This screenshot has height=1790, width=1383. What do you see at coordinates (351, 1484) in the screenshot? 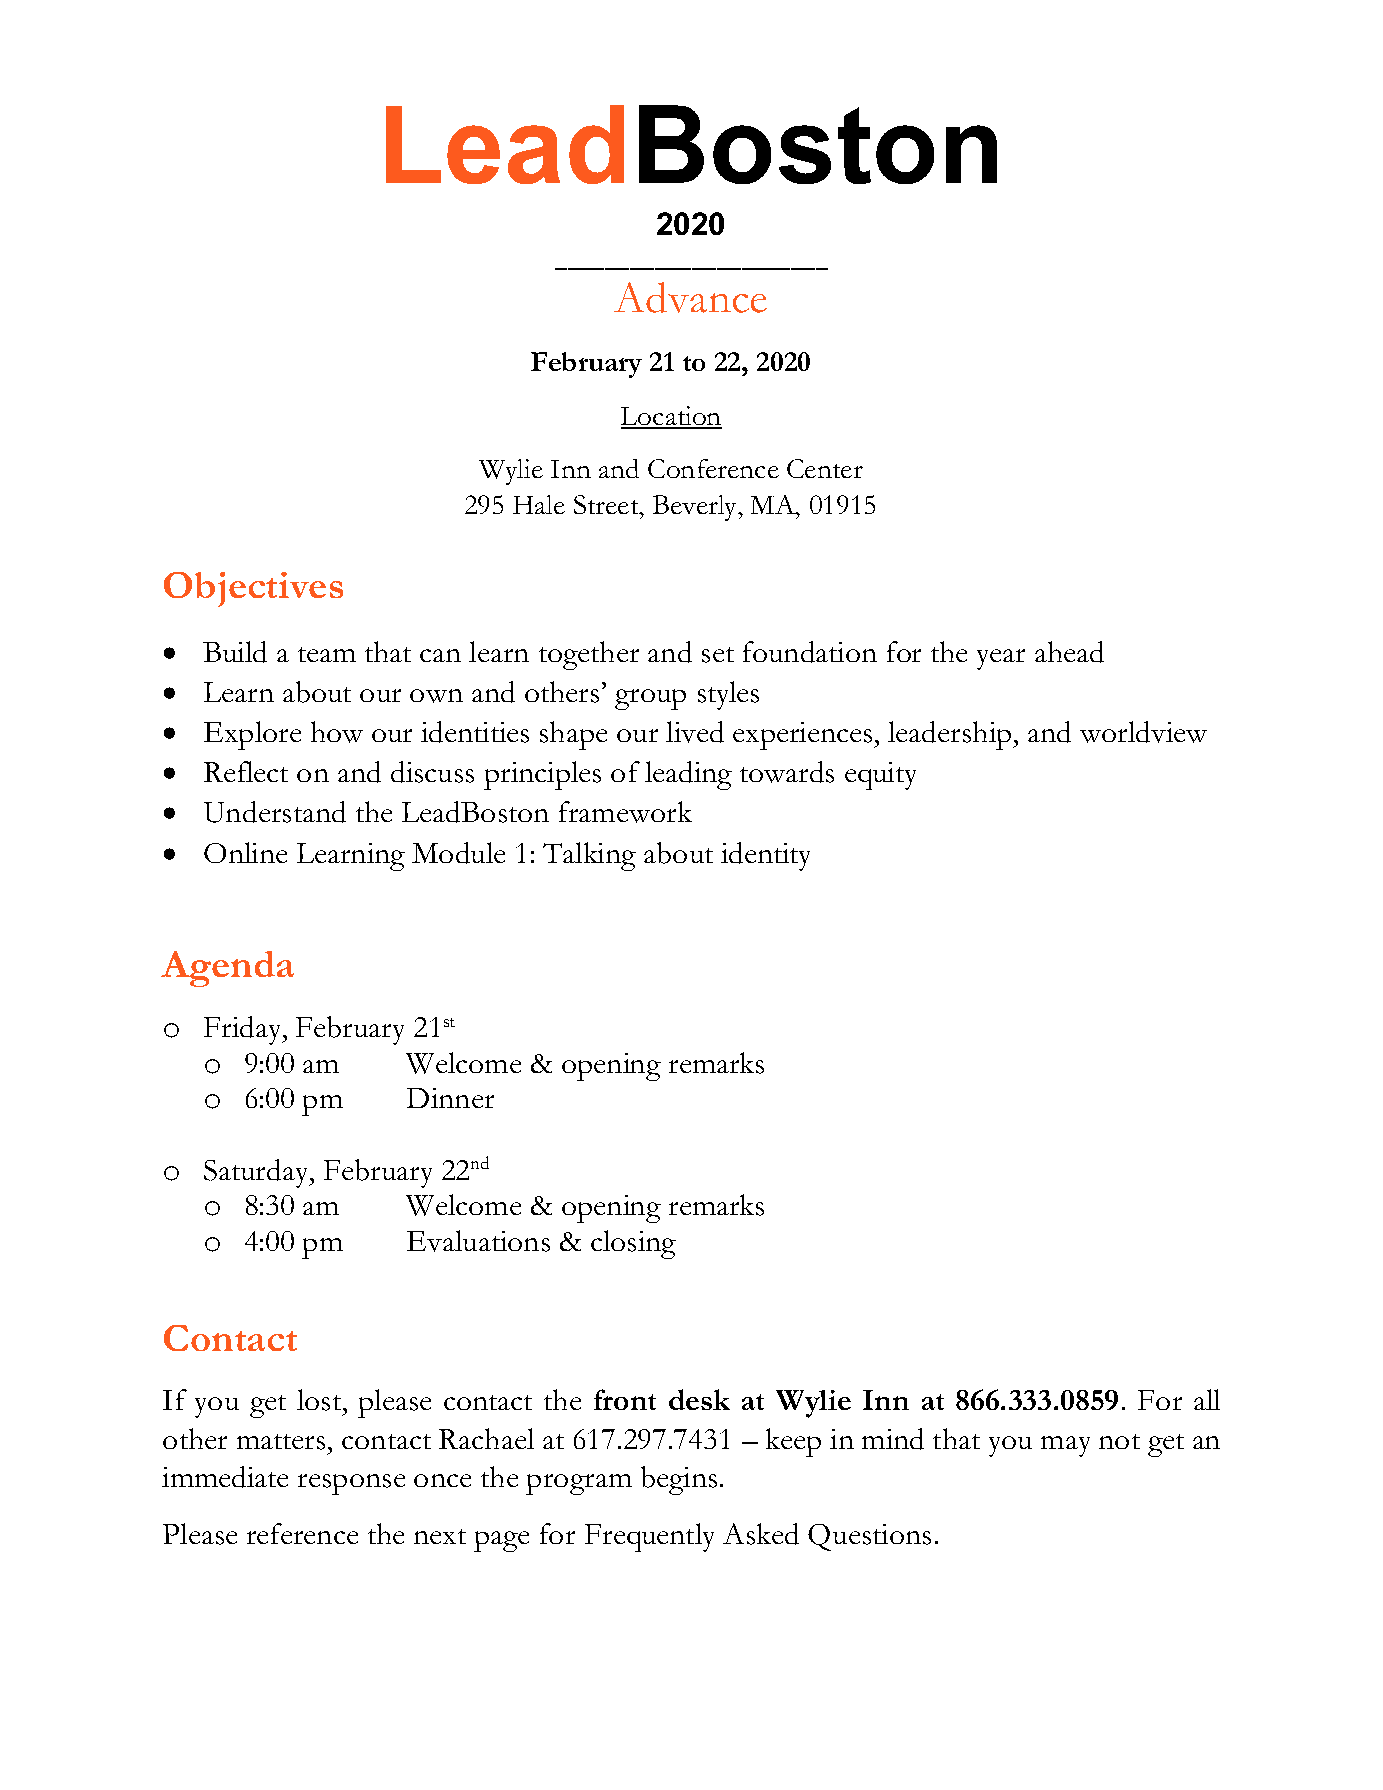
I see `response` at bounding box center [351, 1484].
